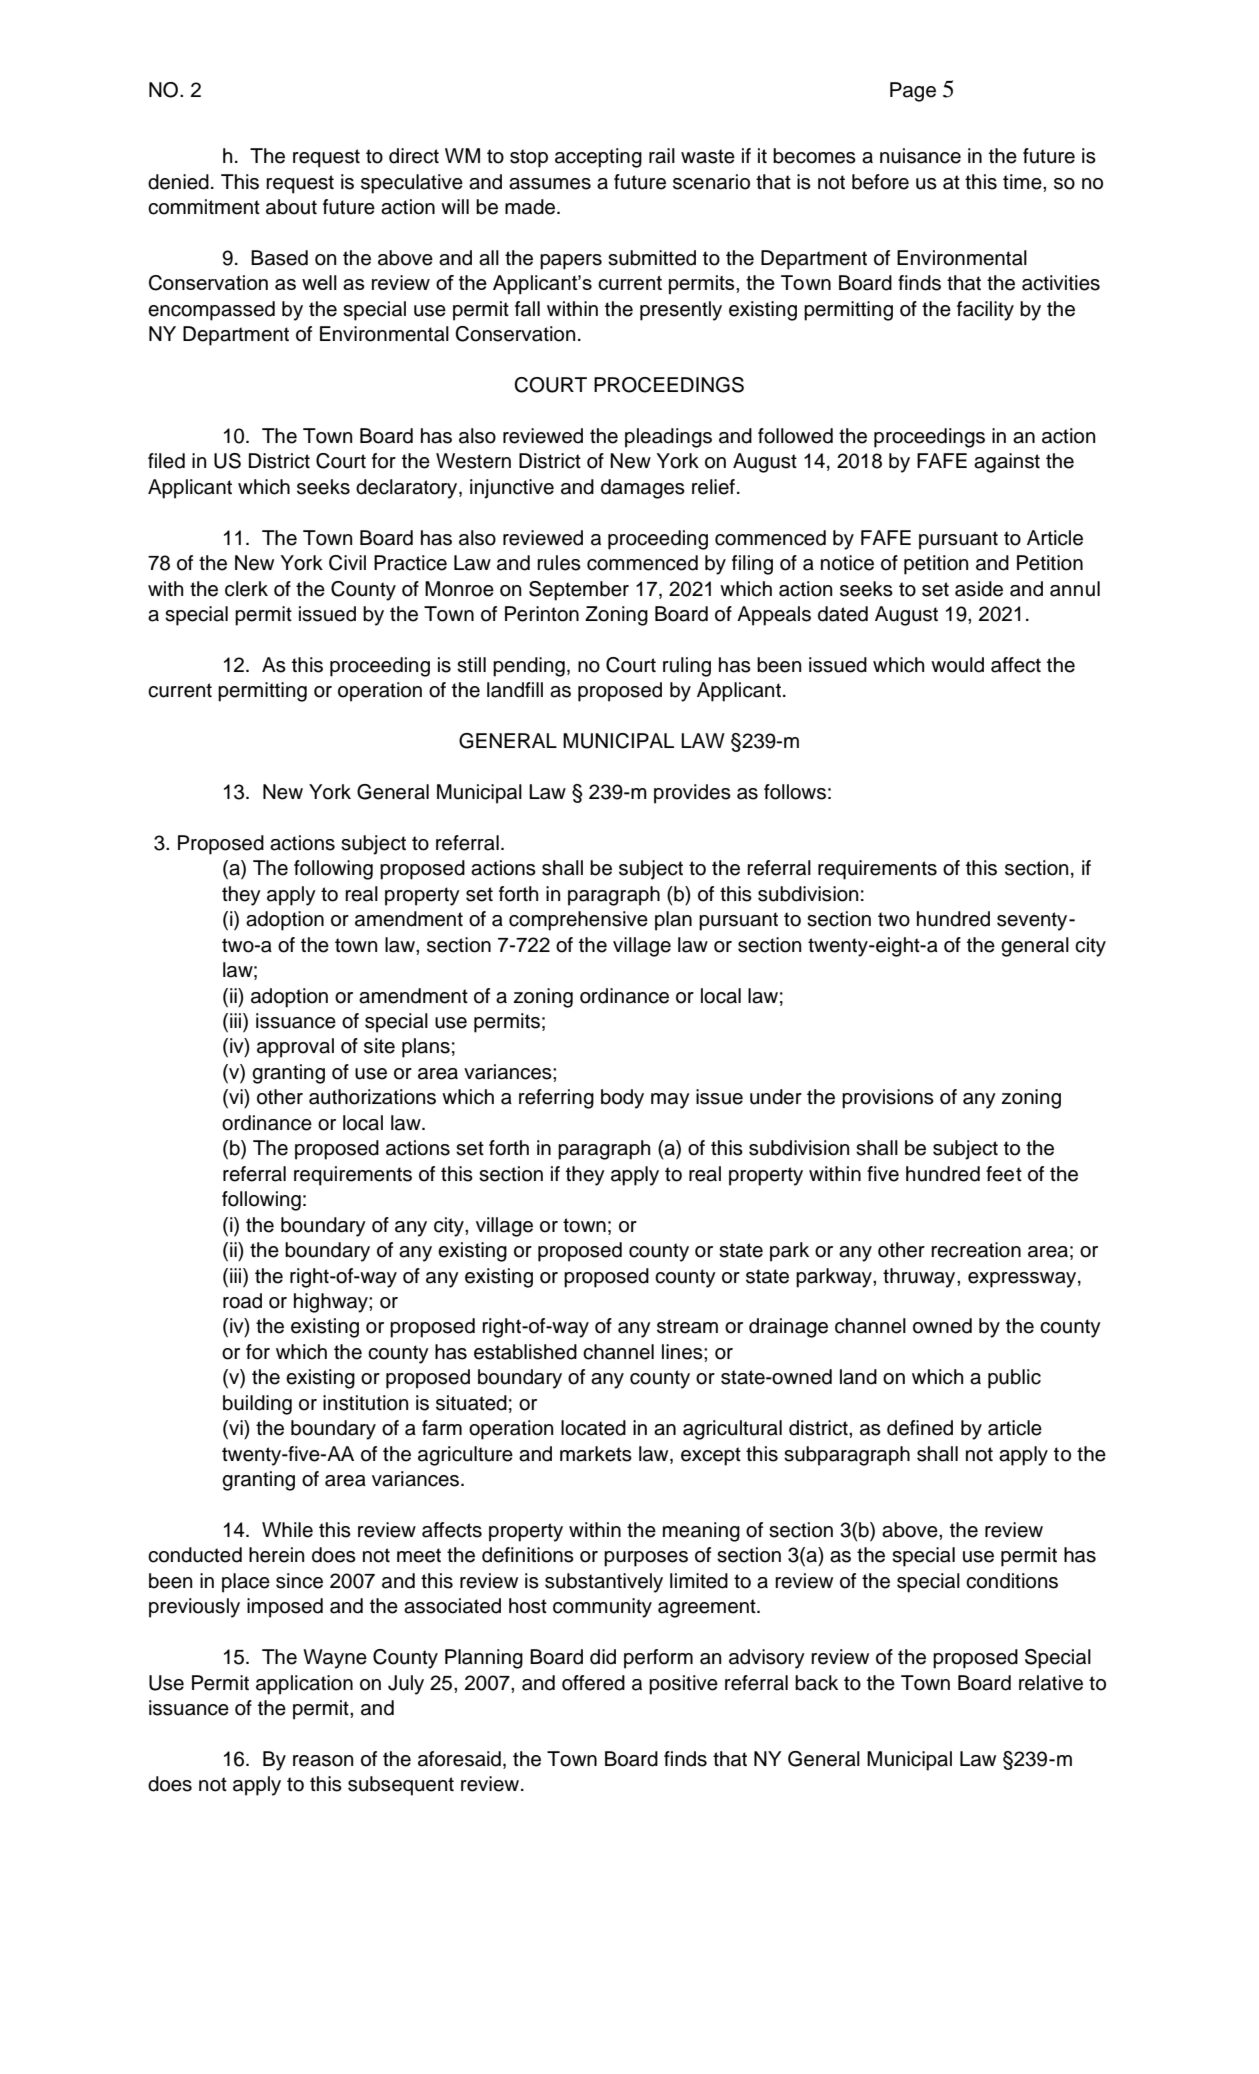  Describe the element at coordinates (291, 207) in the screenshot. I see `about` at that location.
